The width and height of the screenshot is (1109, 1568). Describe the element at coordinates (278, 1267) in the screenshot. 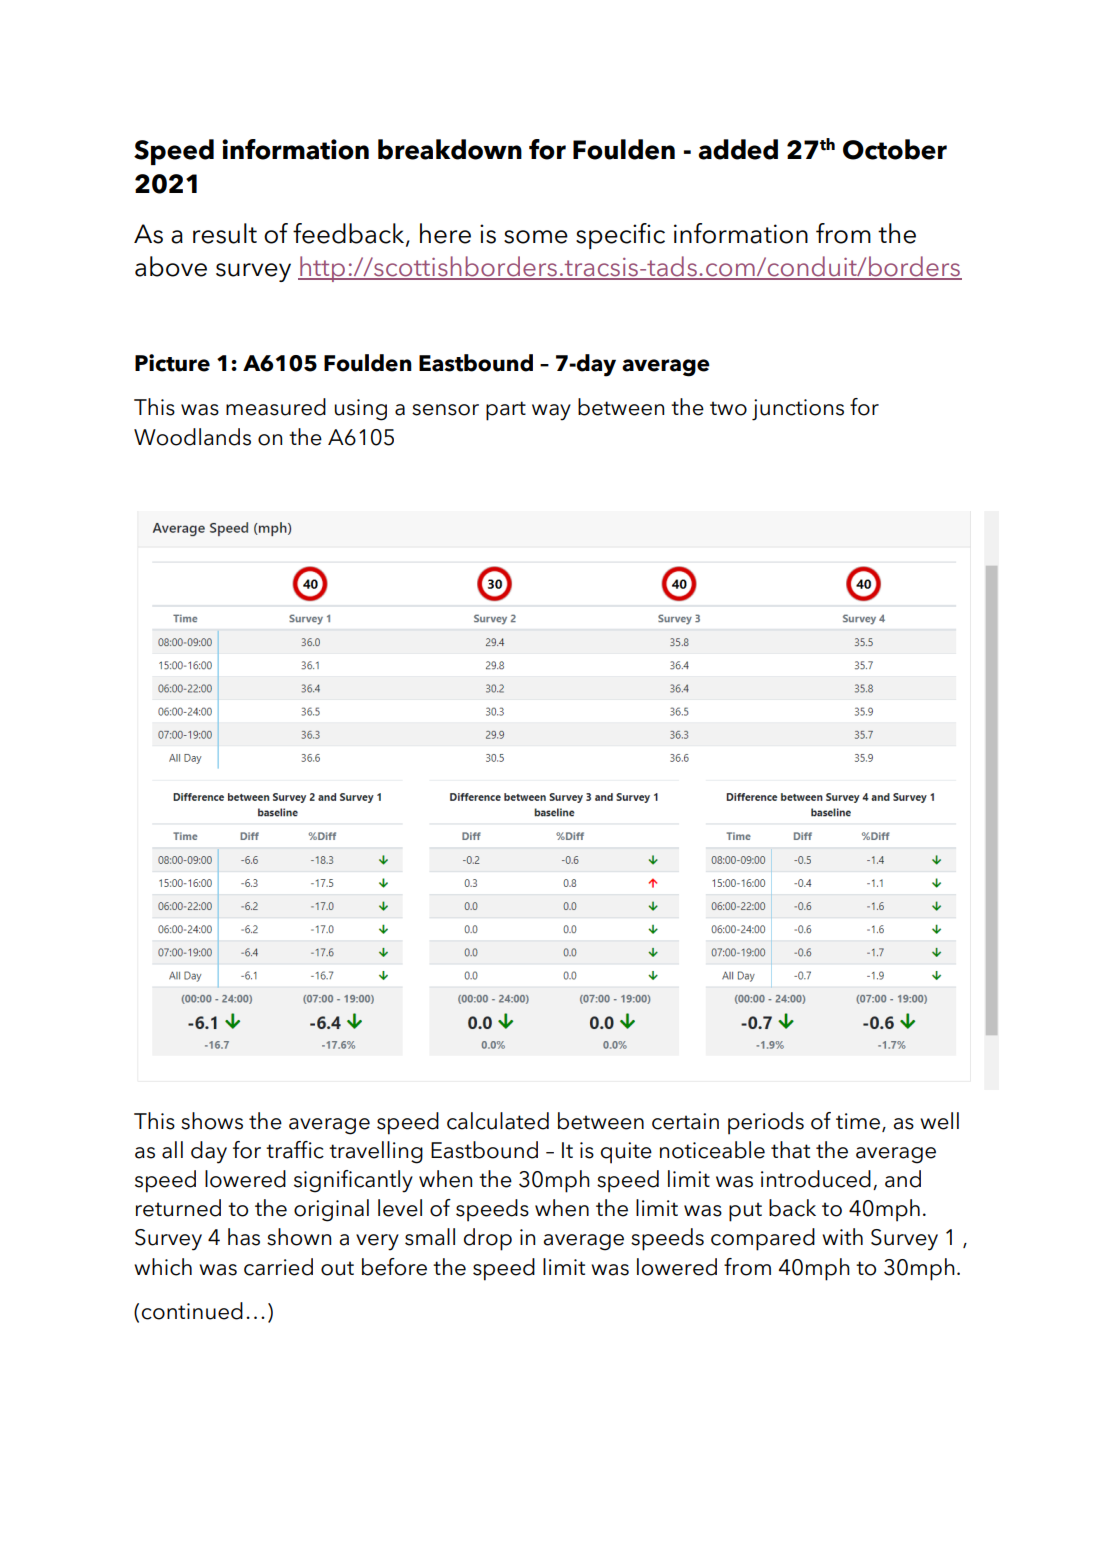

I see `carried` at that location.
